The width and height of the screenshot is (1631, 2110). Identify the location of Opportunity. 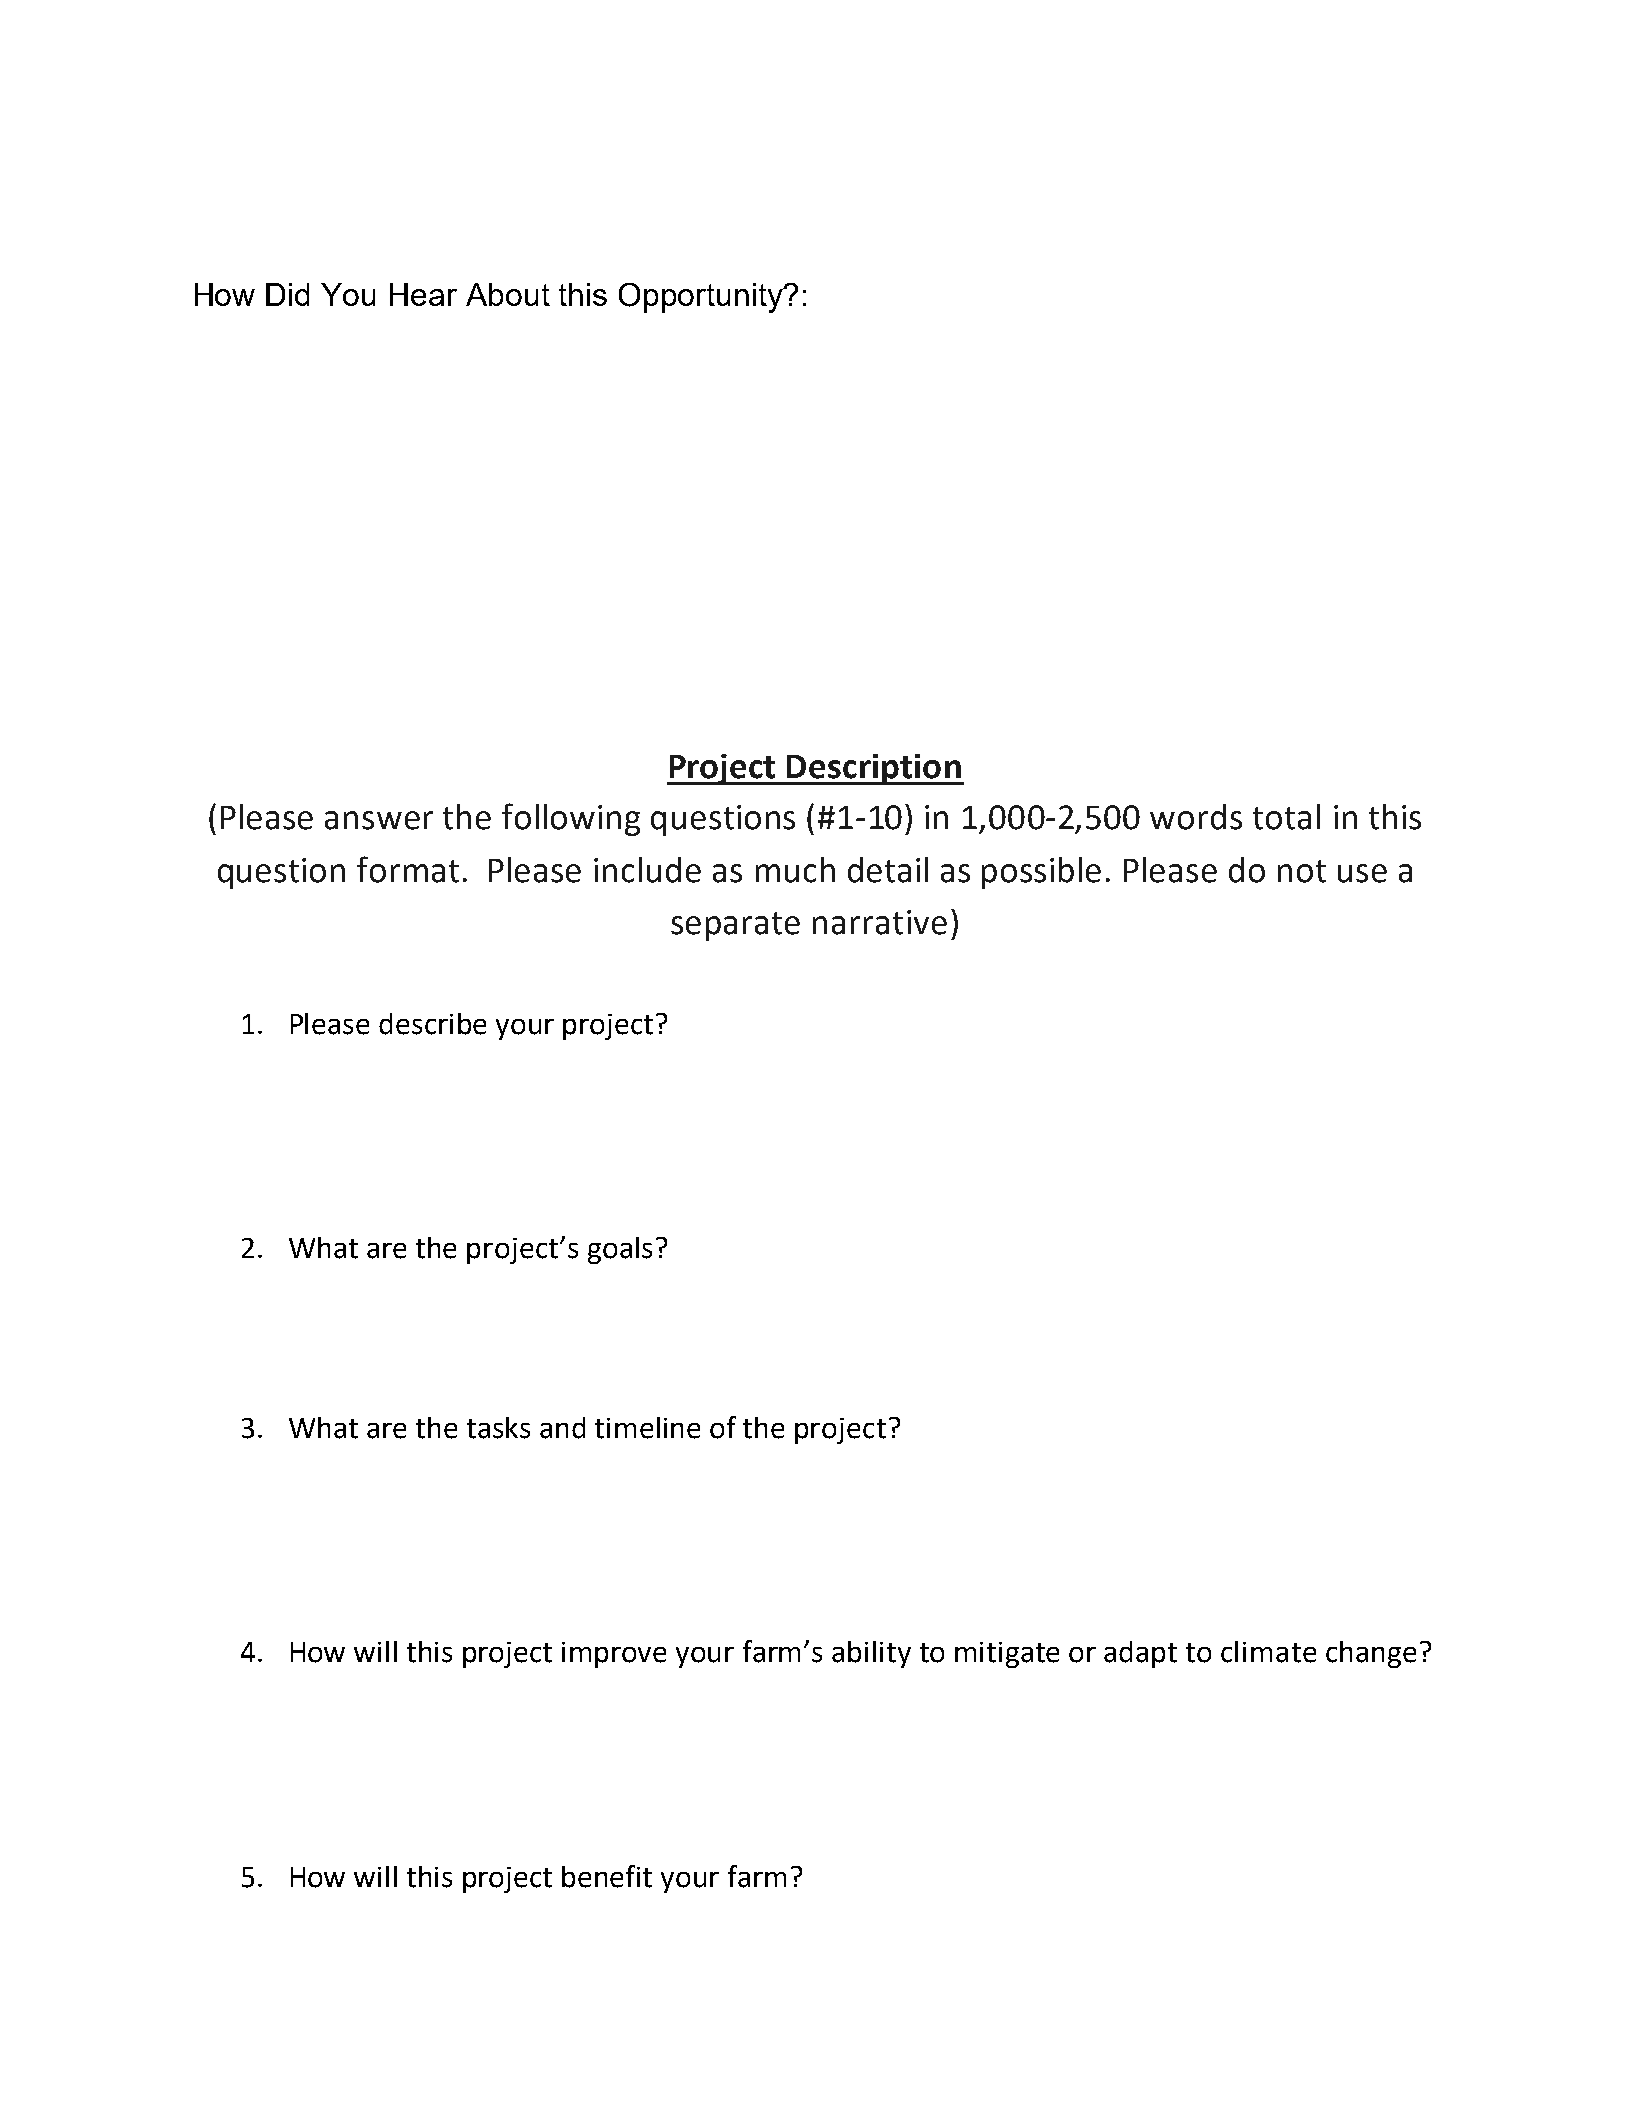
(702, 298).
